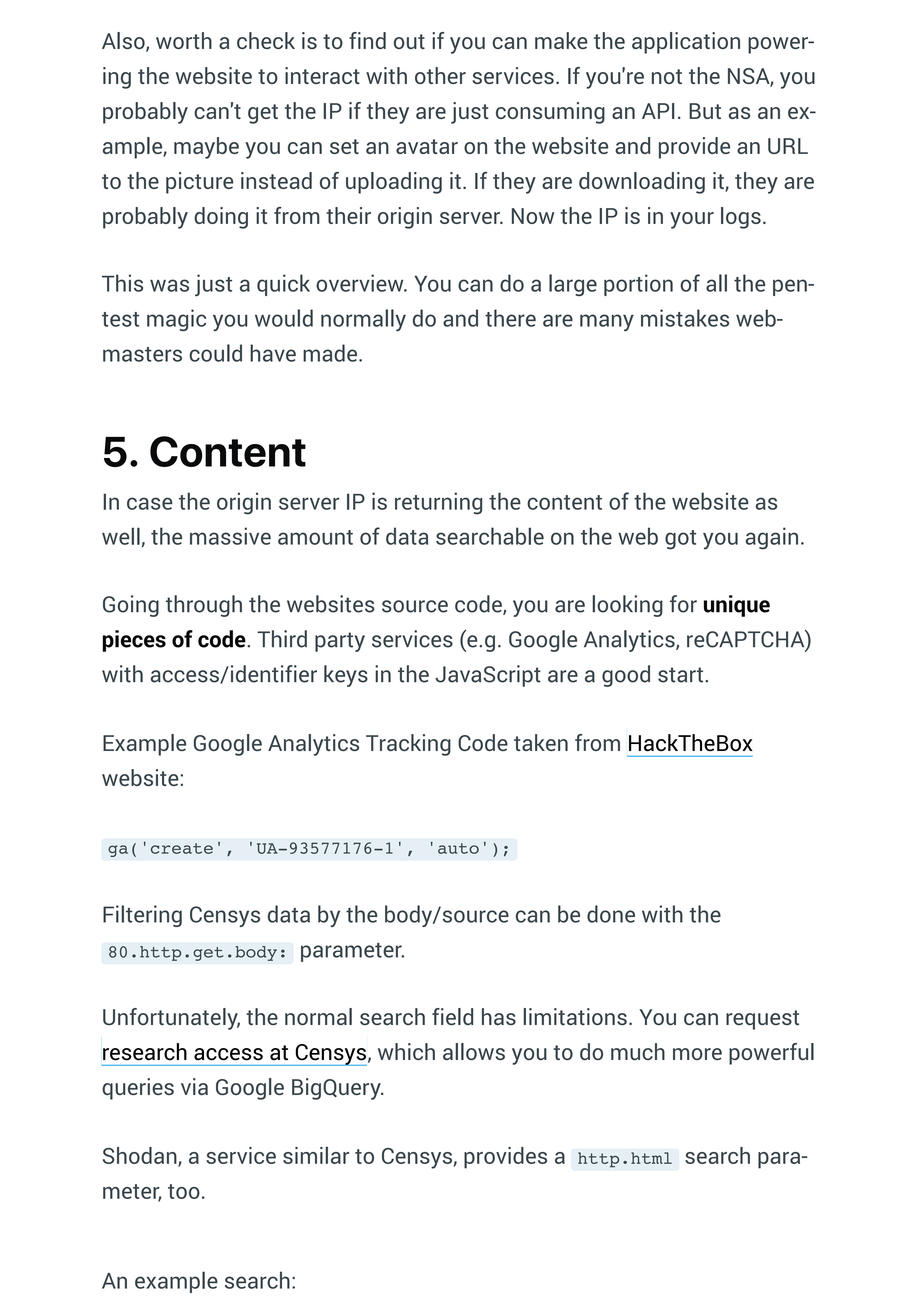 This image has height=1307, width=924. I want to click on Tracking, so click(408, 745).
